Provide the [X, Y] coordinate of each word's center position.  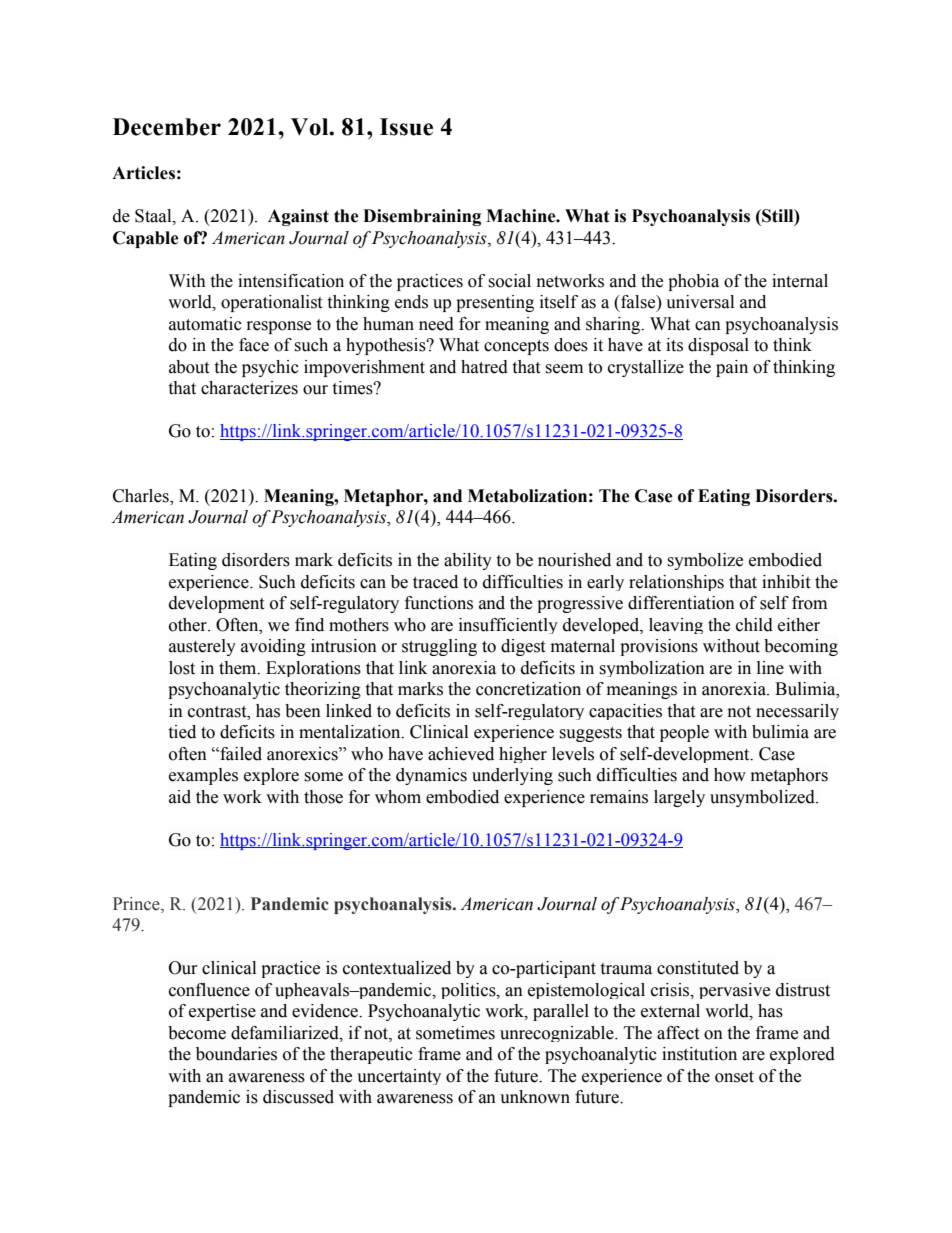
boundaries [236, 1054]
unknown [535, 1097]
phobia [693, 282]
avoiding [273, 647]
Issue [406, 127]
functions [439, 603]
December [167, 127]
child [754, 625]
